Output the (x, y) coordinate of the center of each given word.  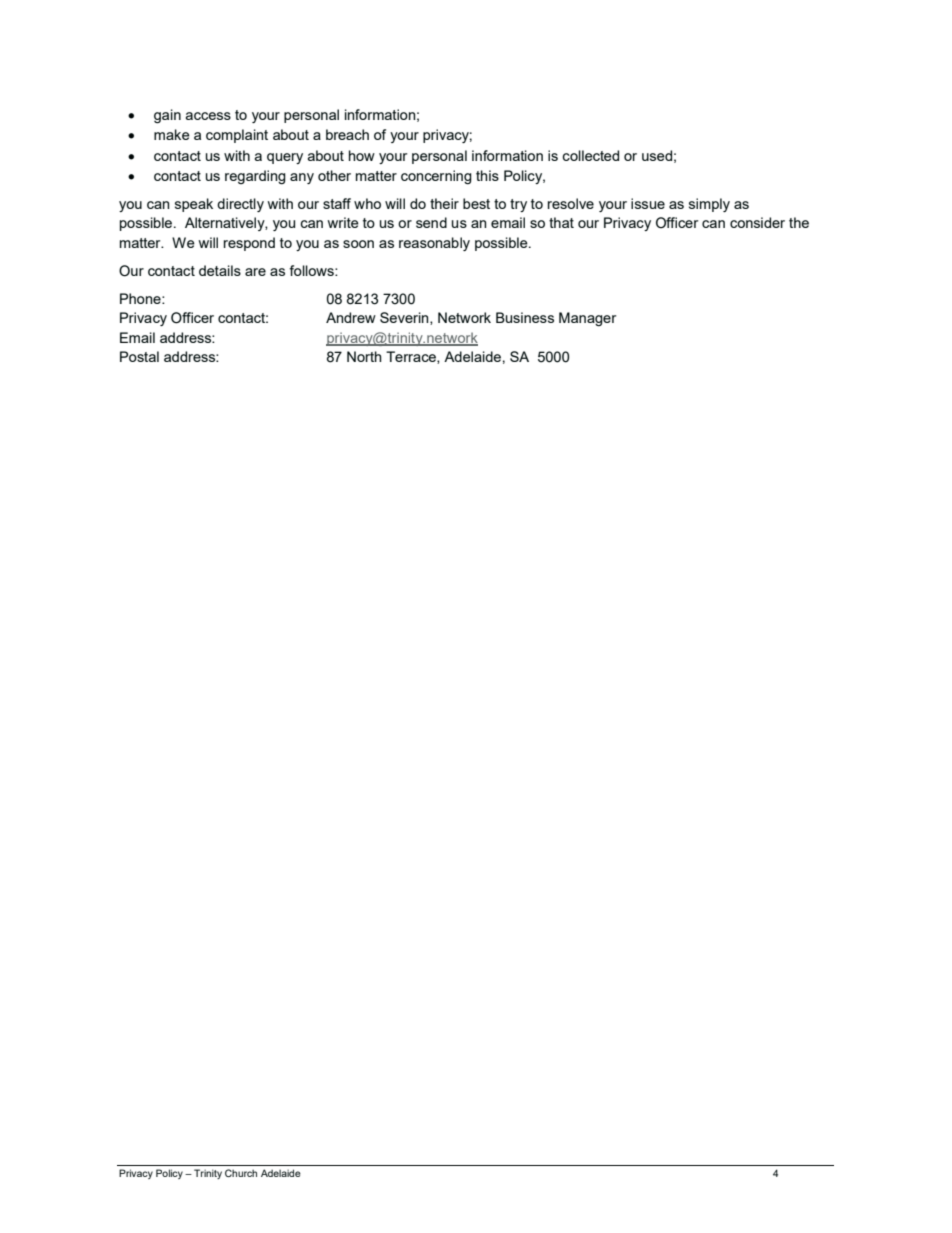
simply (709, 205)
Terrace (412, 357)
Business (525, 317)
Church (241, 1173)
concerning (436, 177)
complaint (237, 136)
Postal (139, 356)
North (364, 356)
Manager (587, 319)
